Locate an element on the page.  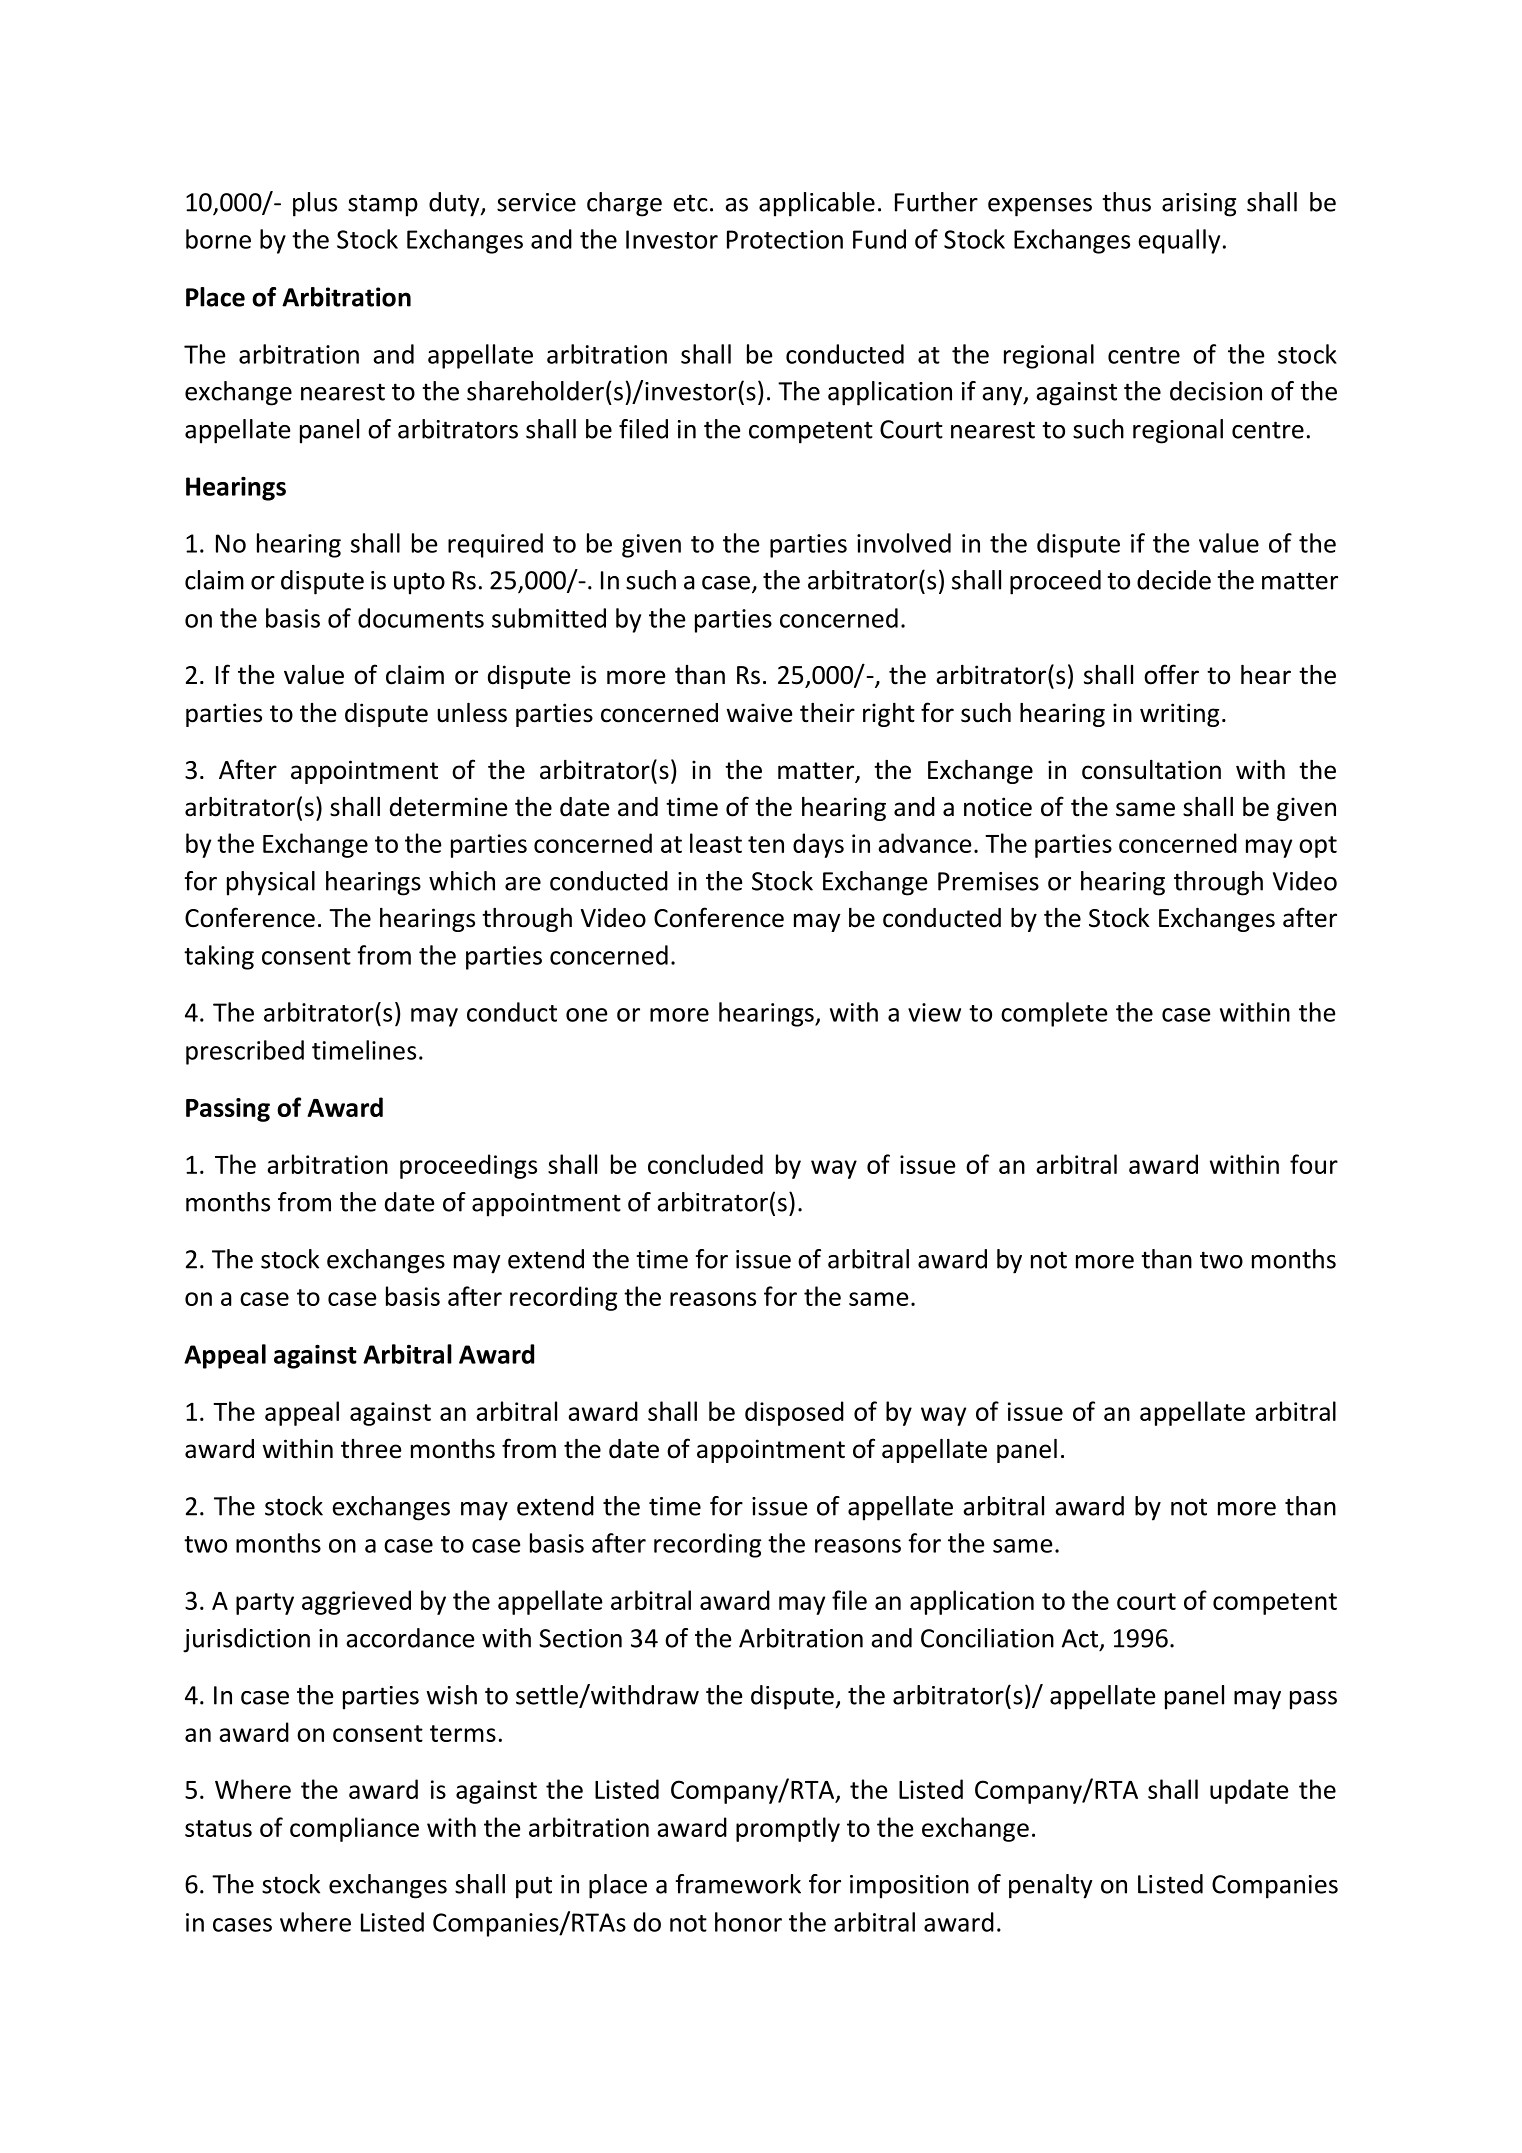
equally is located at coordinates (1179, 241).
